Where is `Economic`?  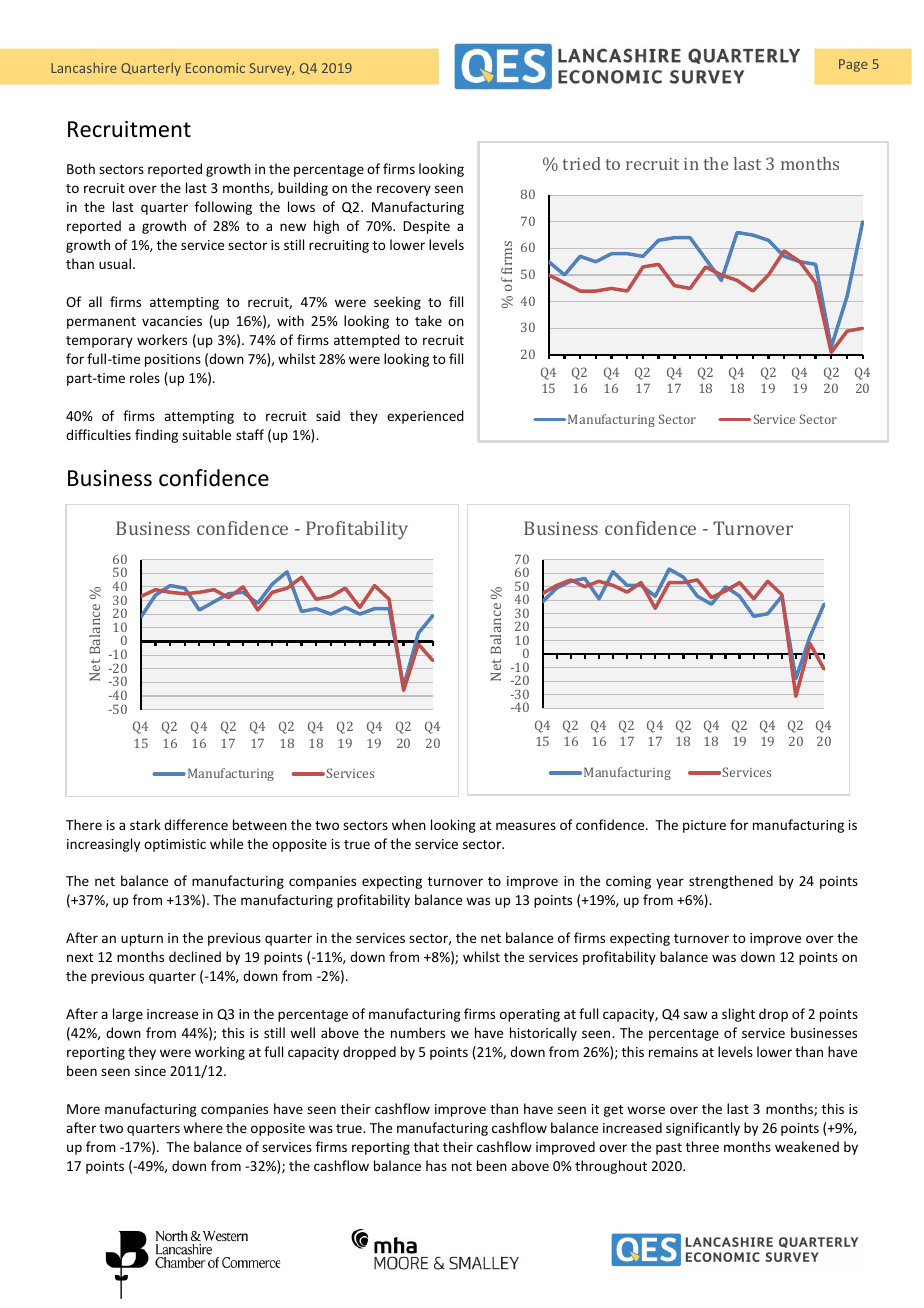 Economic is located at coordinates (215, 68).
